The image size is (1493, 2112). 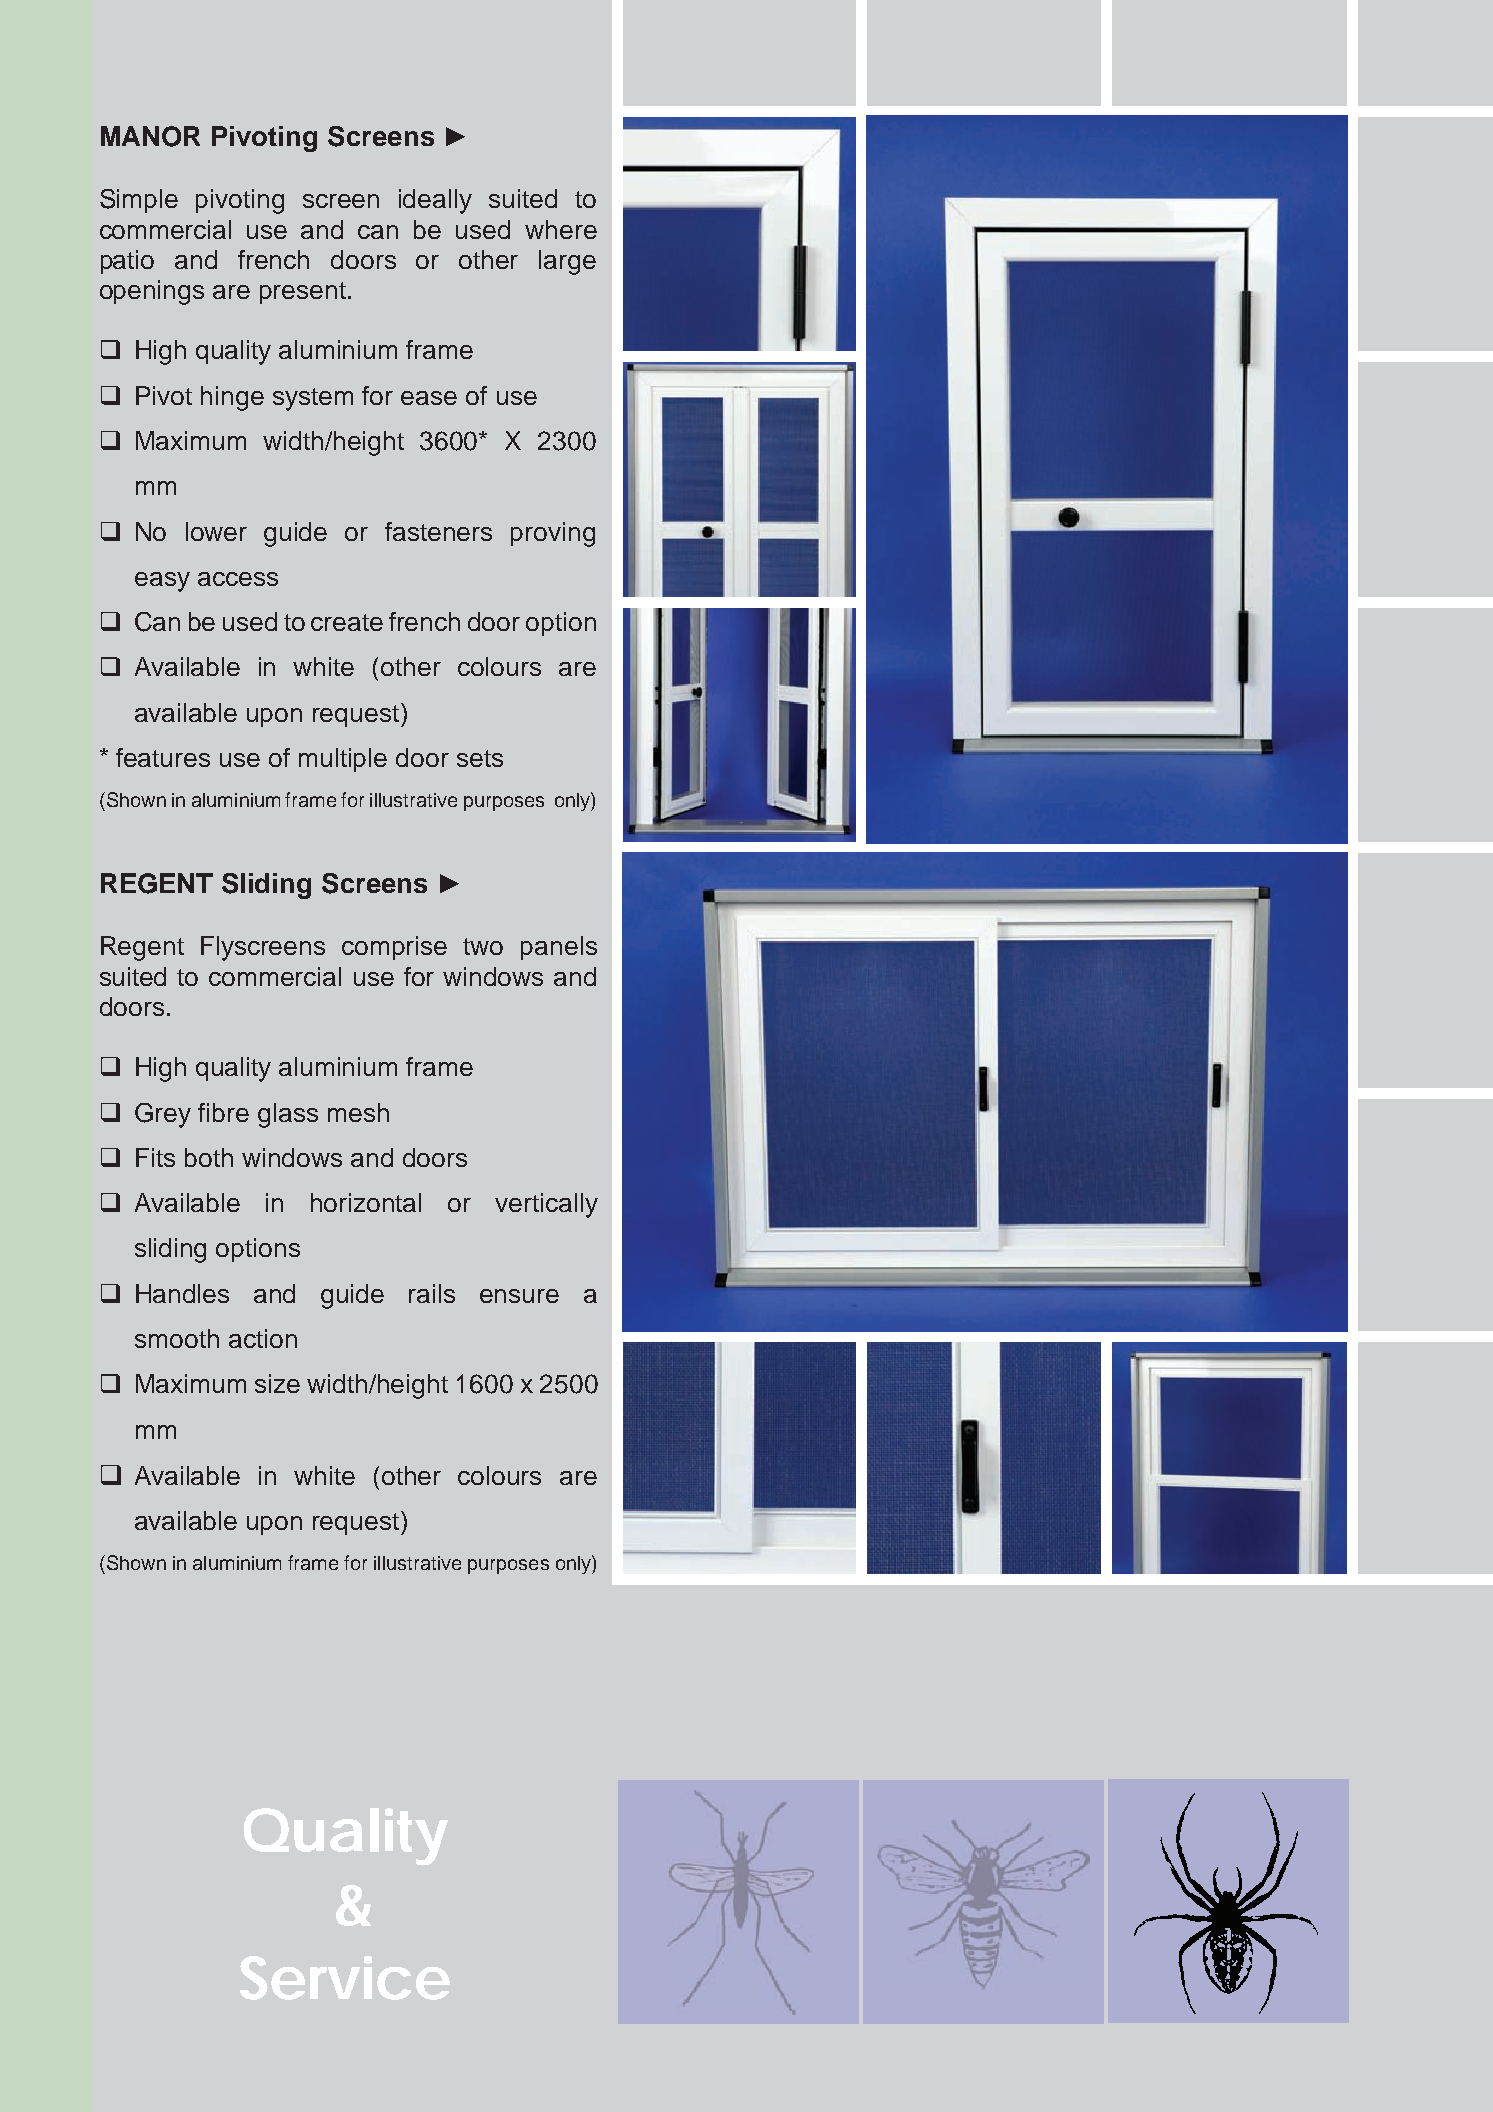 I want to click on system, so click(x=313, y=399).
